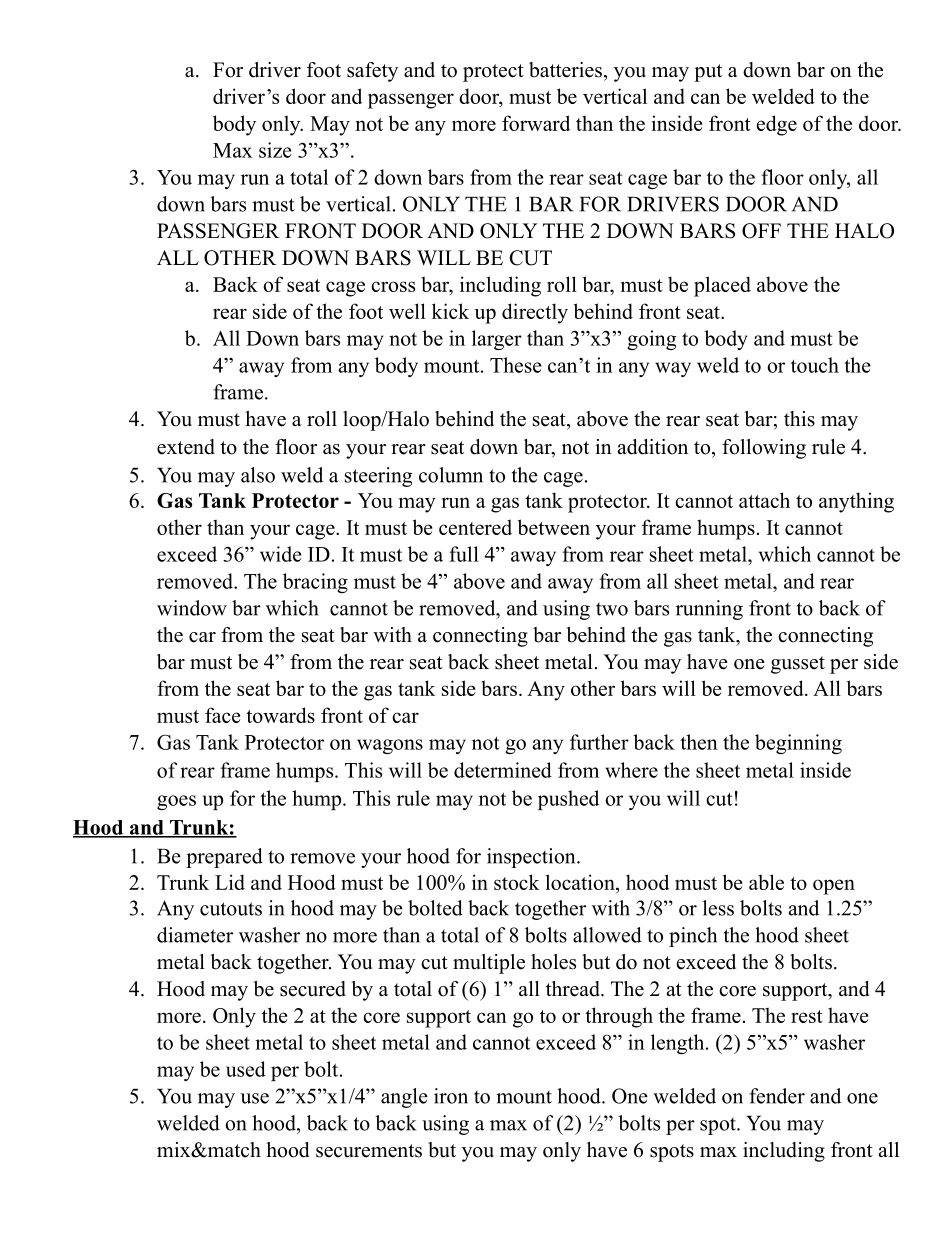 This screenshot has width=952, height=1233. Describe the element at coordinates (516, 365) in the screenshot. I see `These` at that location.
